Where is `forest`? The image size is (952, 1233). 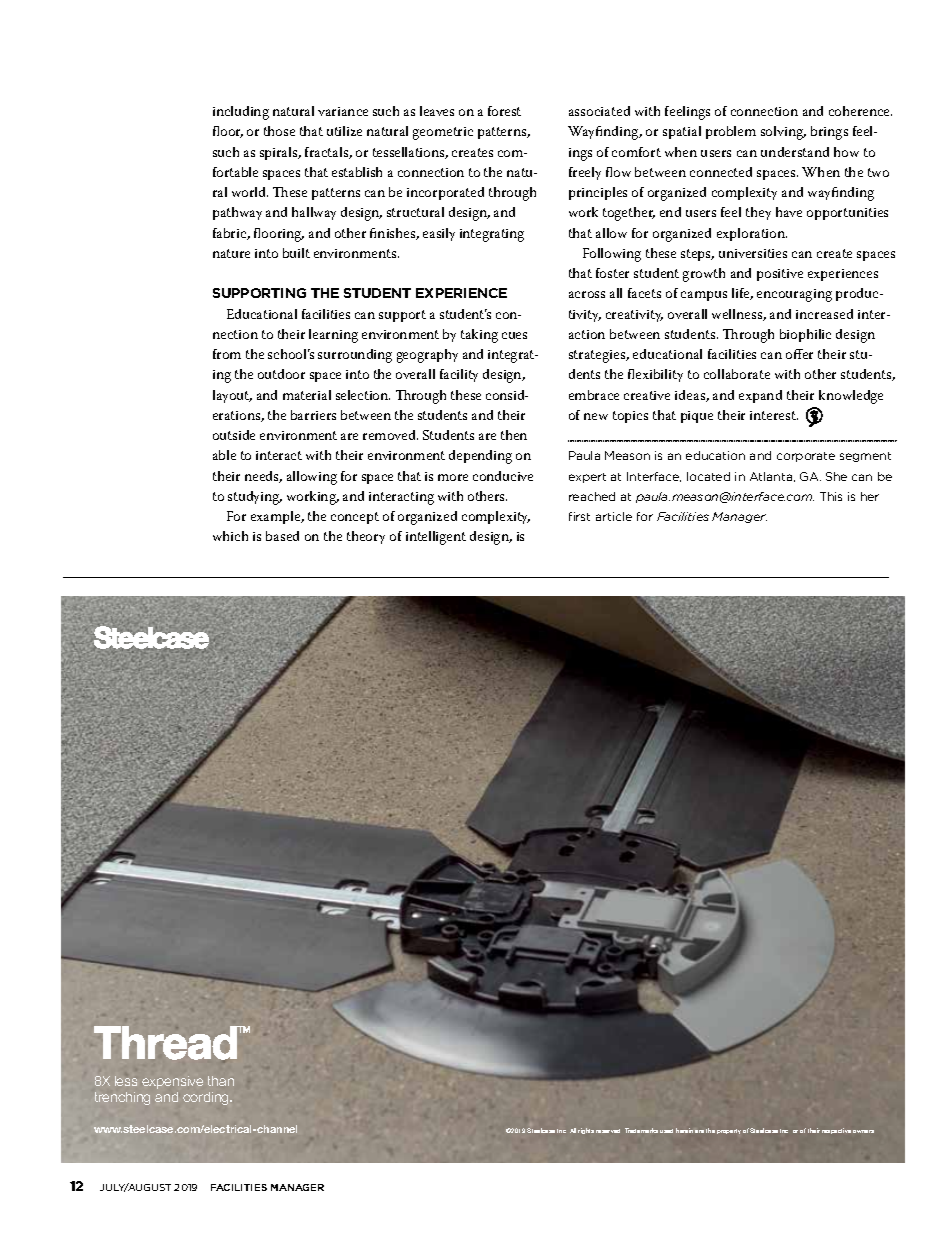
forest is located at coordinates (504, 111).
